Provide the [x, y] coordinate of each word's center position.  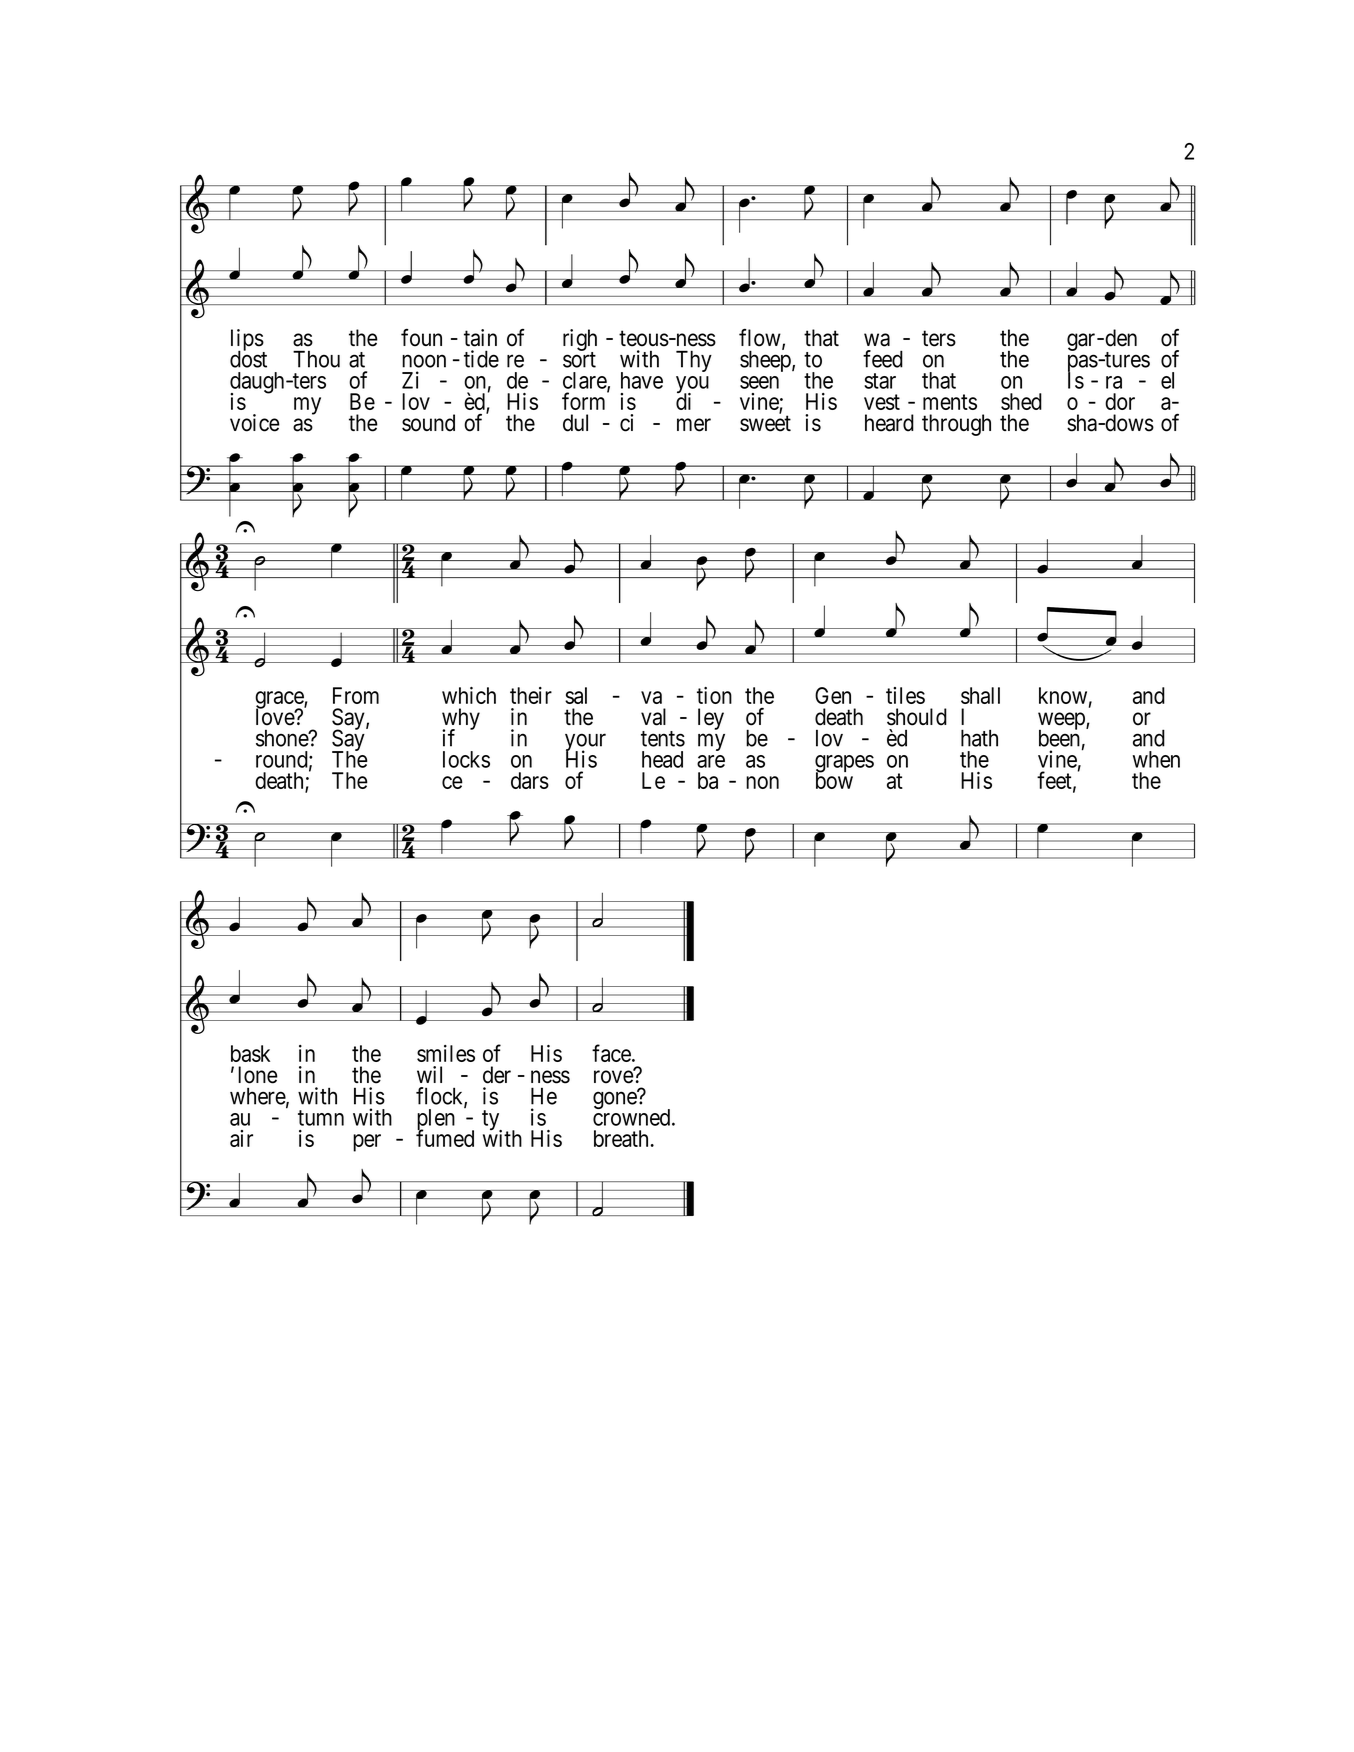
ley [711, 719]
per [367, 1143]
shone [283, 738]
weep [1062, 722]
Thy [694, 361]
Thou [316, 359]
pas [1083, 365]
